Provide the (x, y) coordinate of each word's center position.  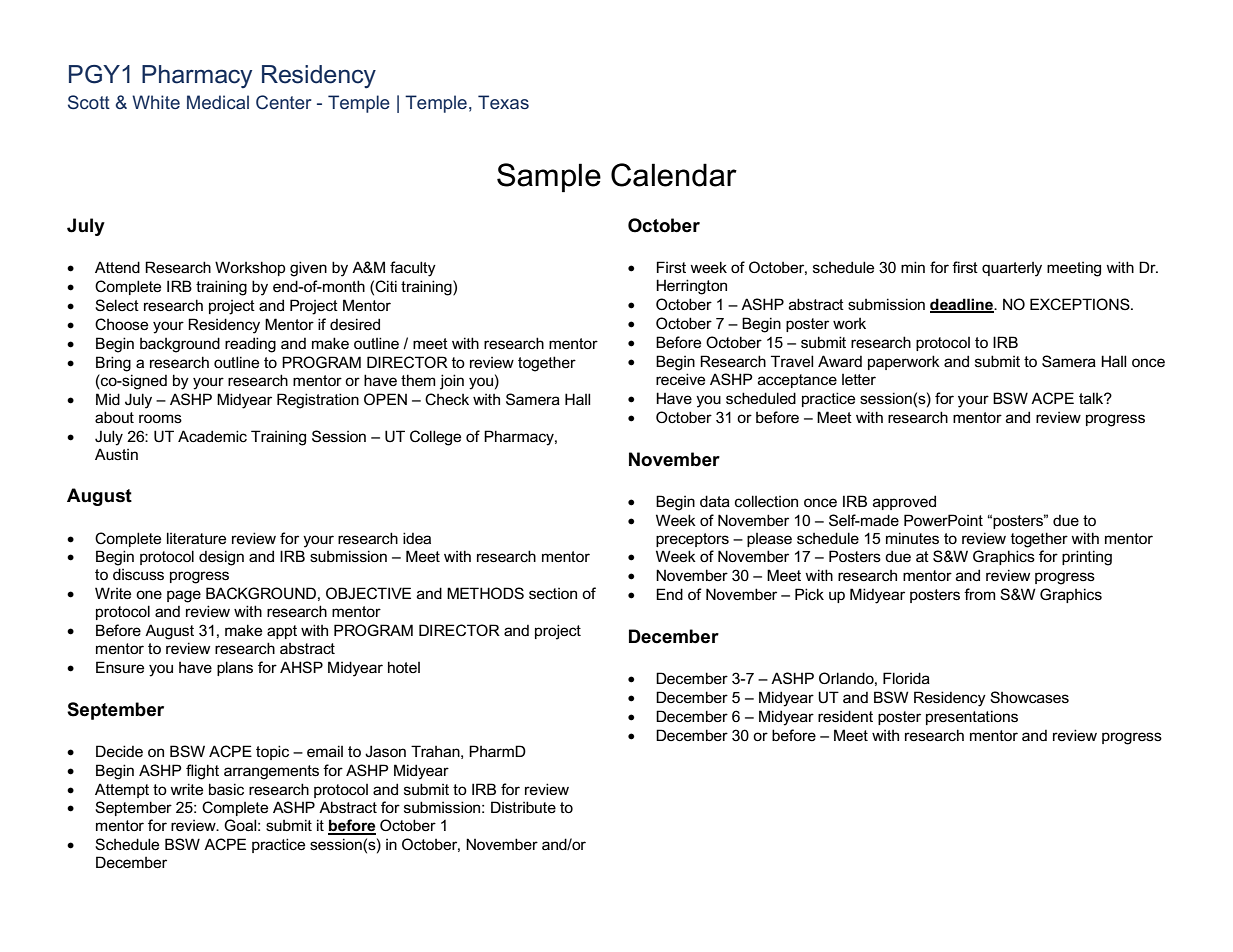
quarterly (1012, 269)
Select (117, 305)
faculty (413, 269)
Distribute (523, 807)
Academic (212, 436)
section (553, 593)
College (435, 438)
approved (904, 502)
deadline (963, 305)
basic (226, 789)
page (184, 596)
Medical (218, 102)
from (979, 594)
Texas (503, 102)
